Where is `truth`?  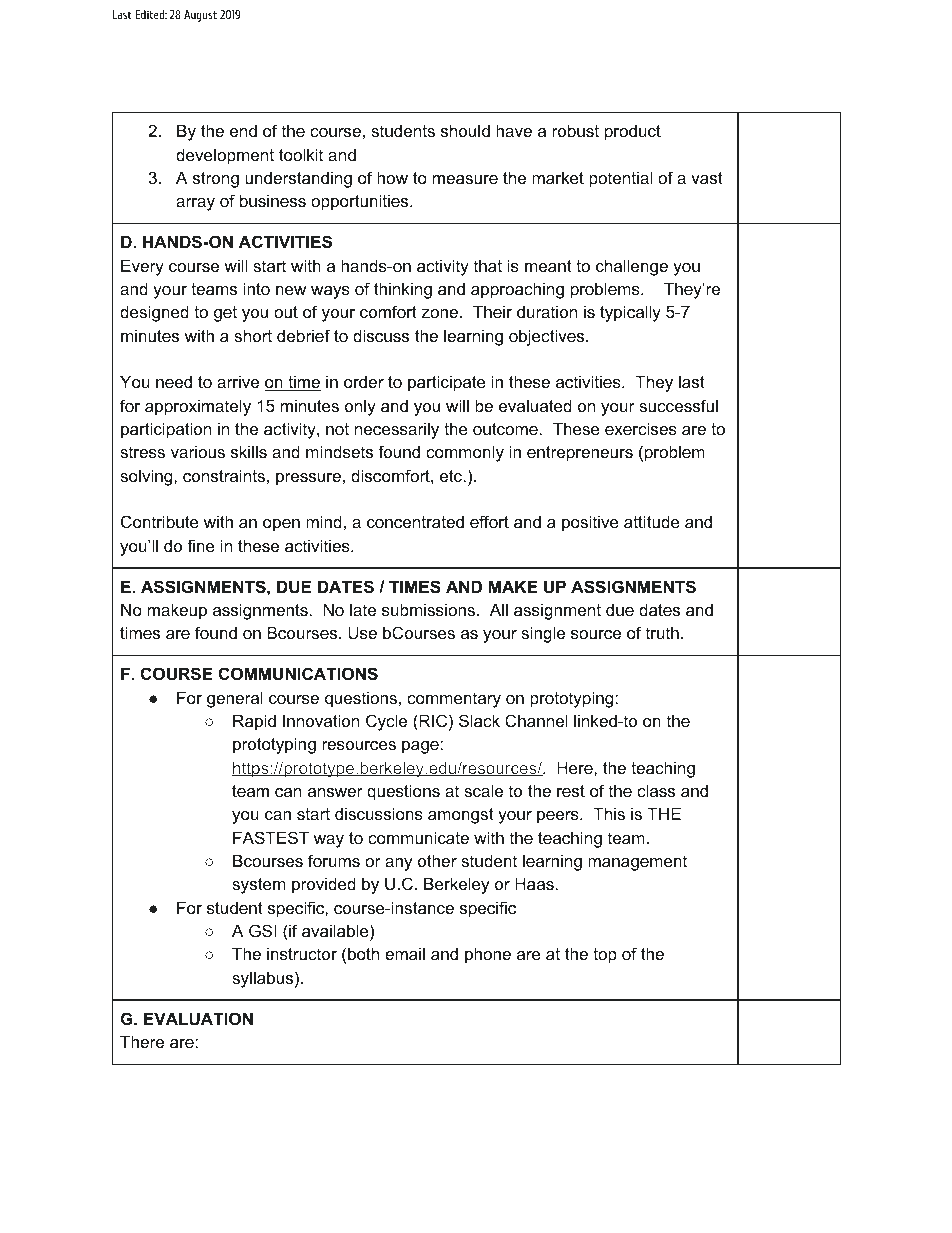
truth is located at coordinates (662, 632).
